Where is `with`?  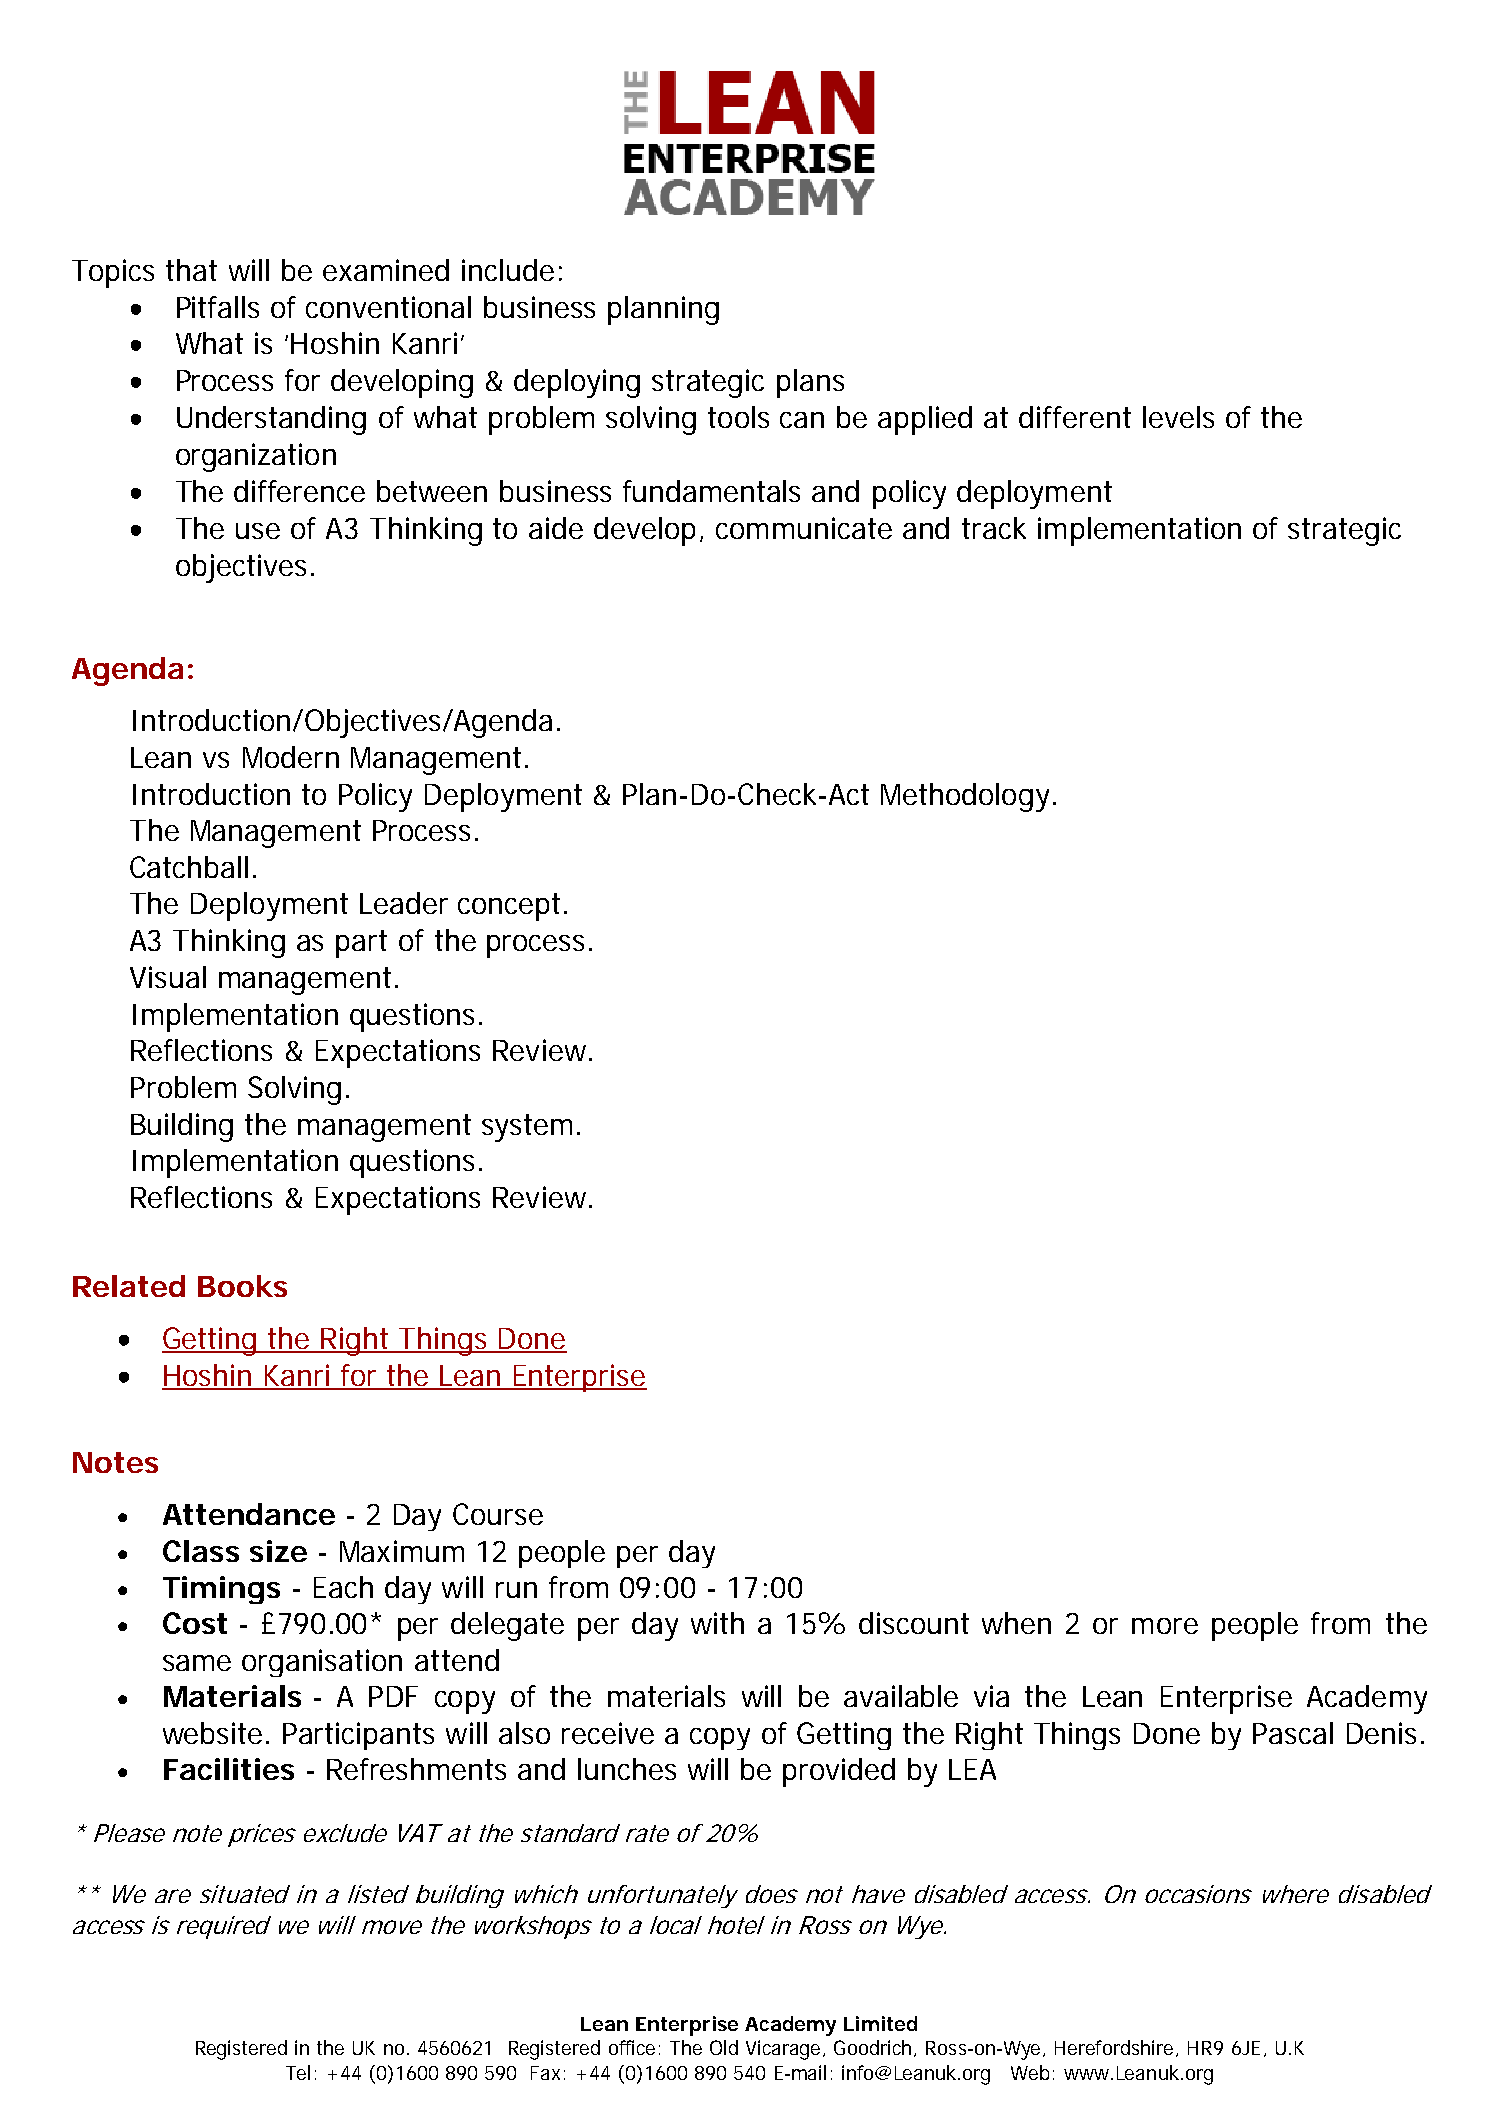
with is located at coordinates (717, 1623).
